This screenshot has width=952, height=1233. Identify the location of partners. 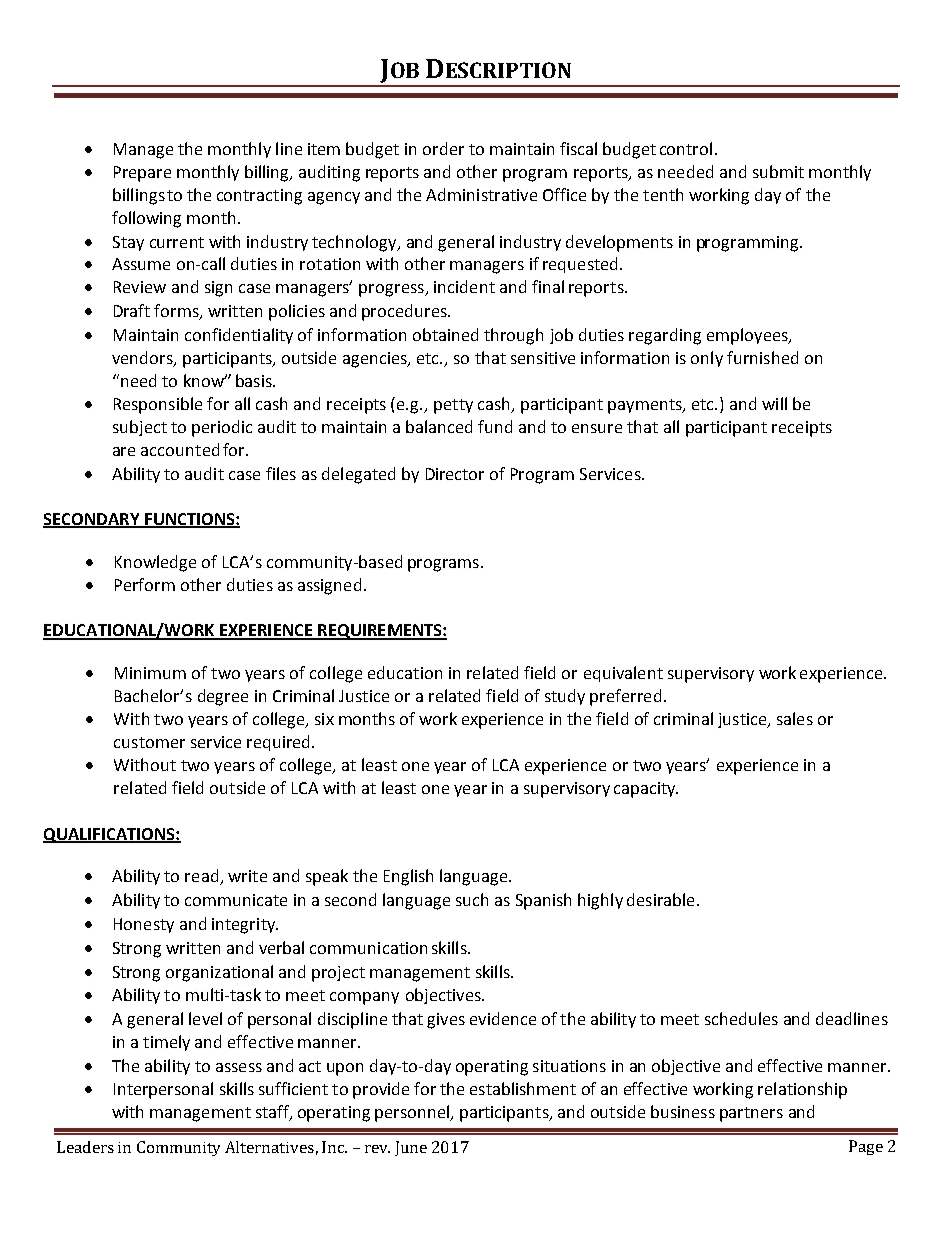
(751, 1114).
